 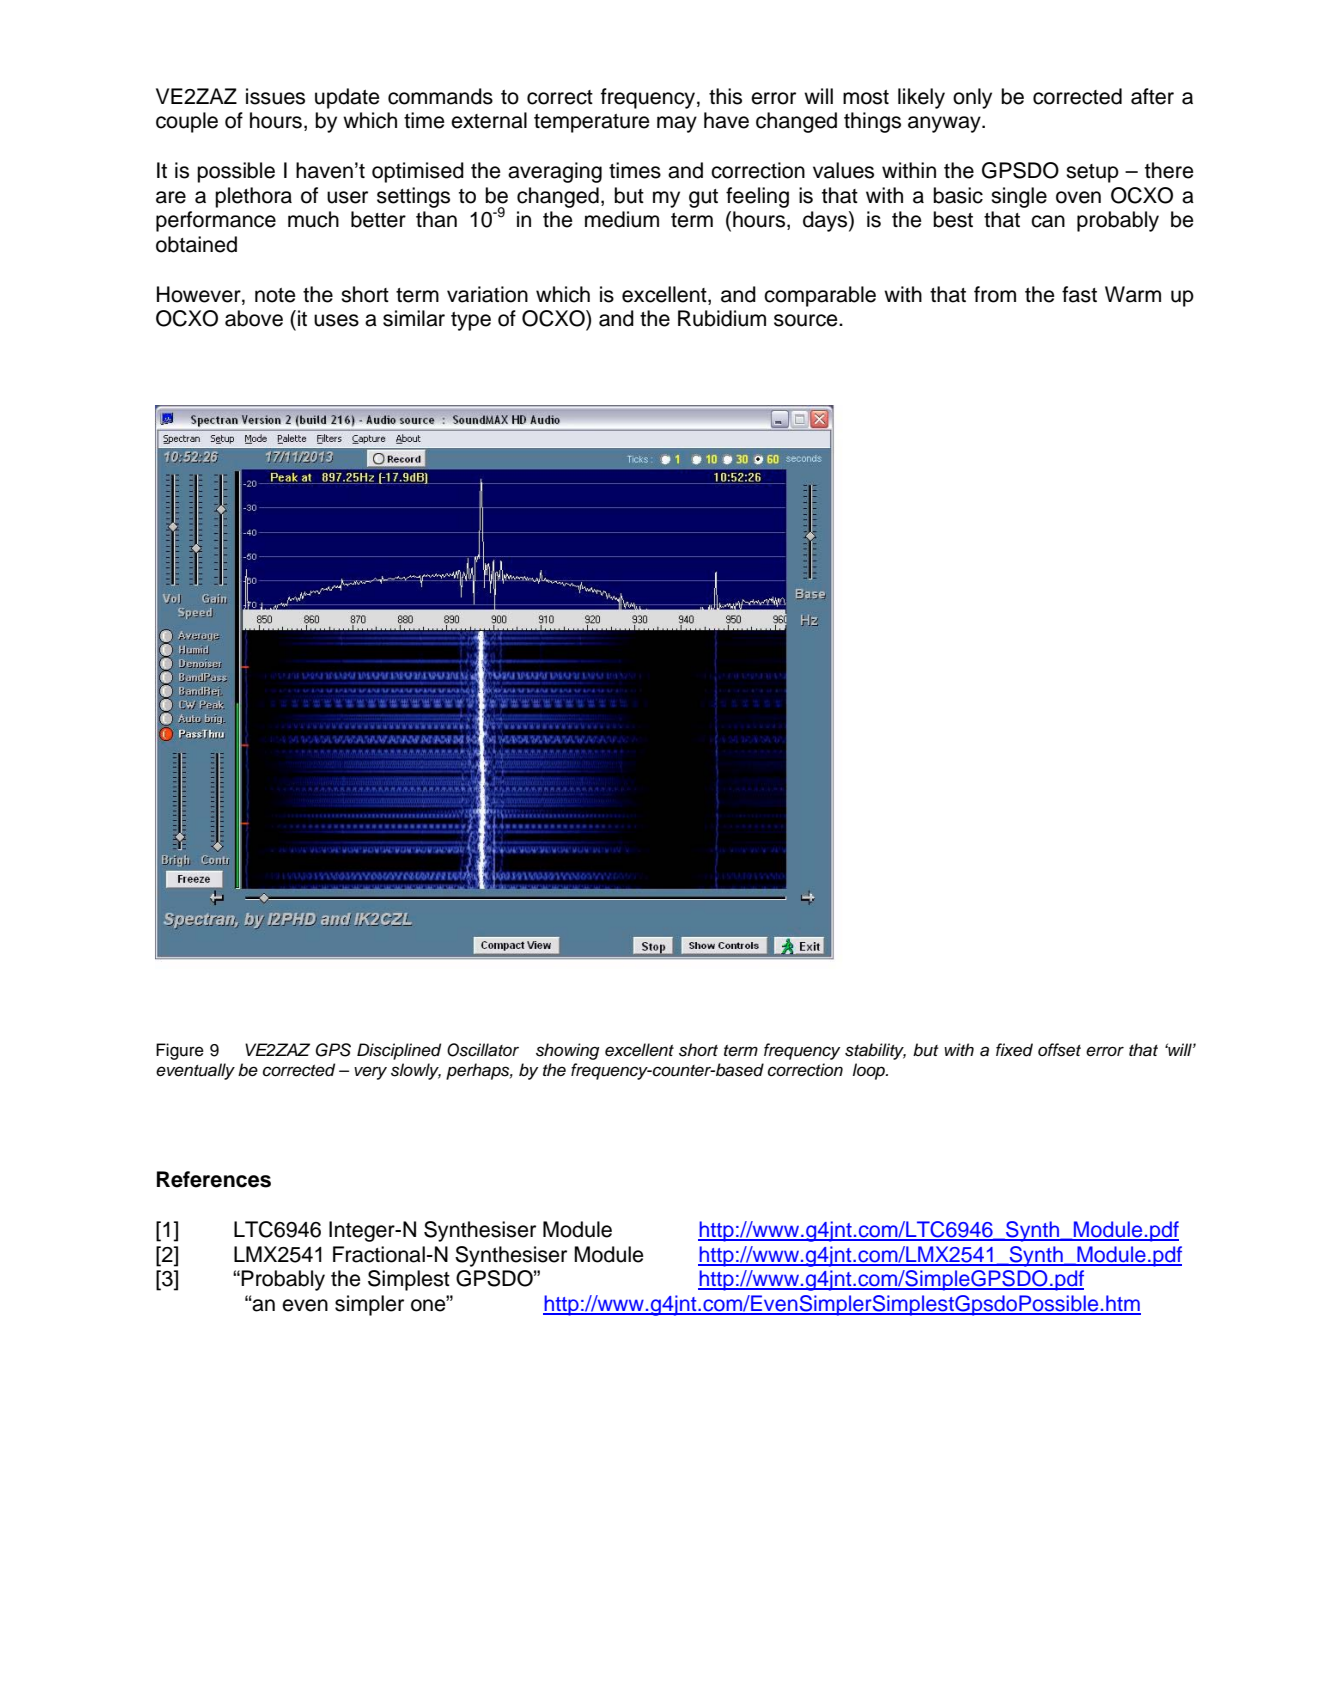 What do you see at coordinates (214, 1179) in the document?
I see `References` at bounding box center [214, 1179].
